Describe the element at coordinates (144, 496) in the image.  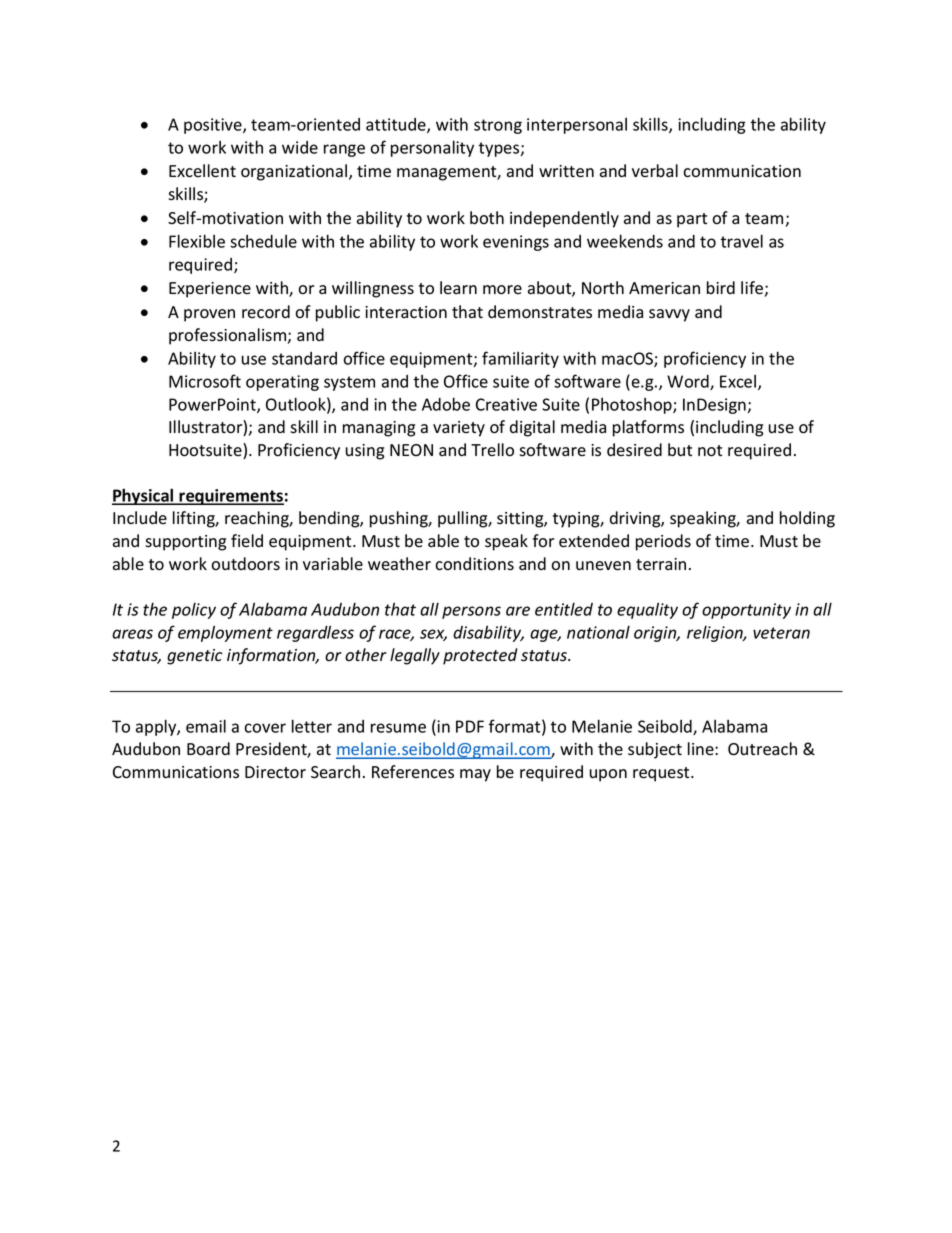
I see `Physical` at that location.
